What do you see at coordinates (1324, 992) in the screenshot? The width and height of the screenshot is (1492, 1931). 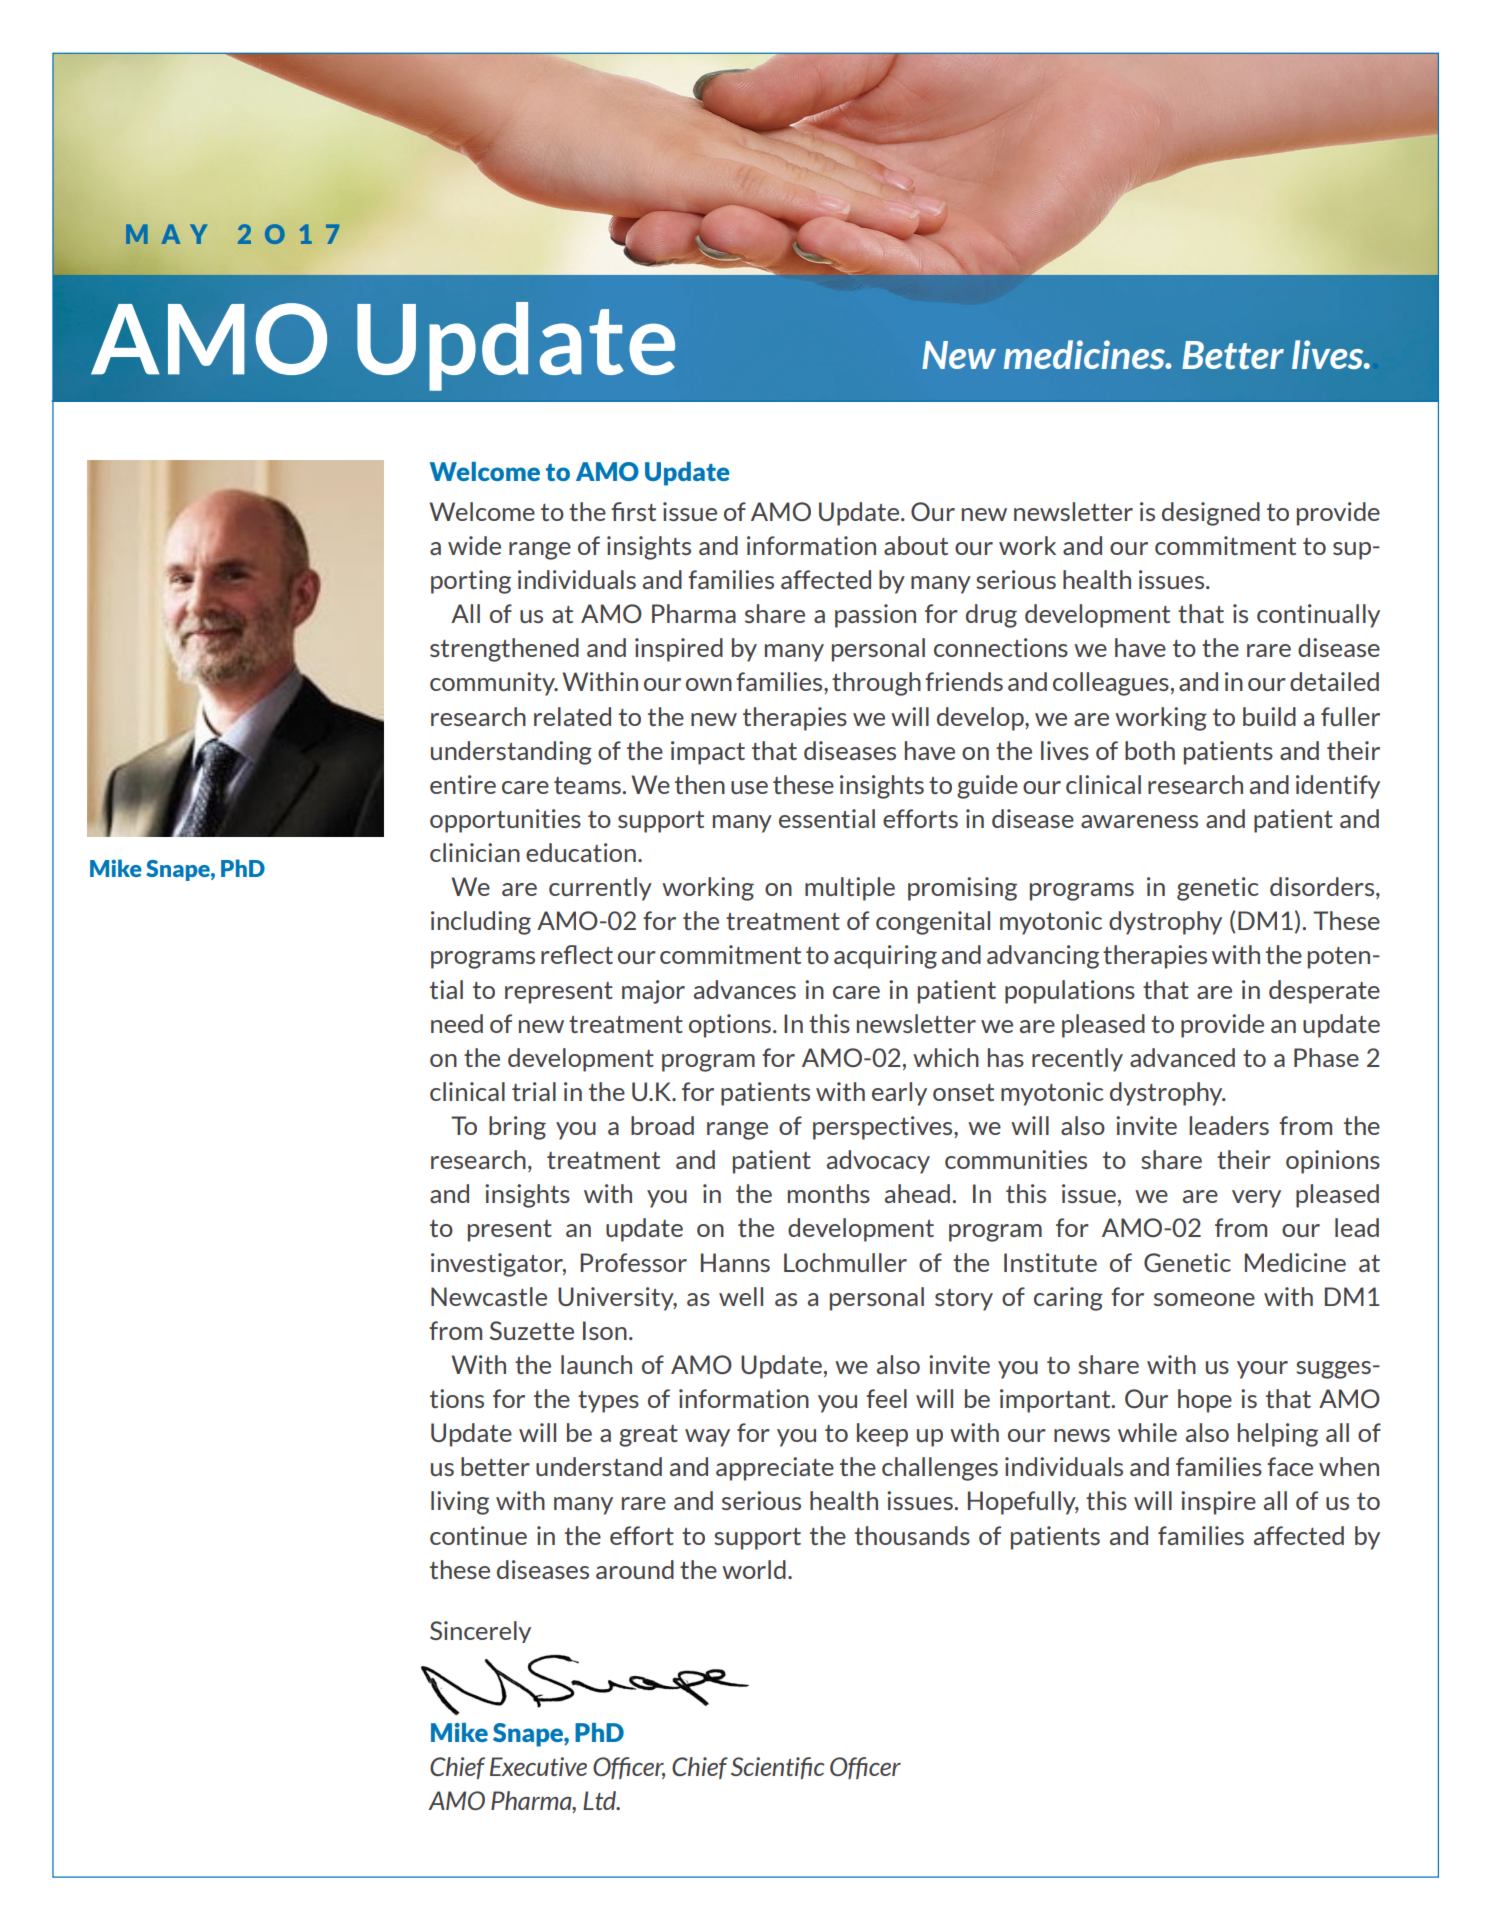 I see `desperate` at bounding box center [1324, 992].
